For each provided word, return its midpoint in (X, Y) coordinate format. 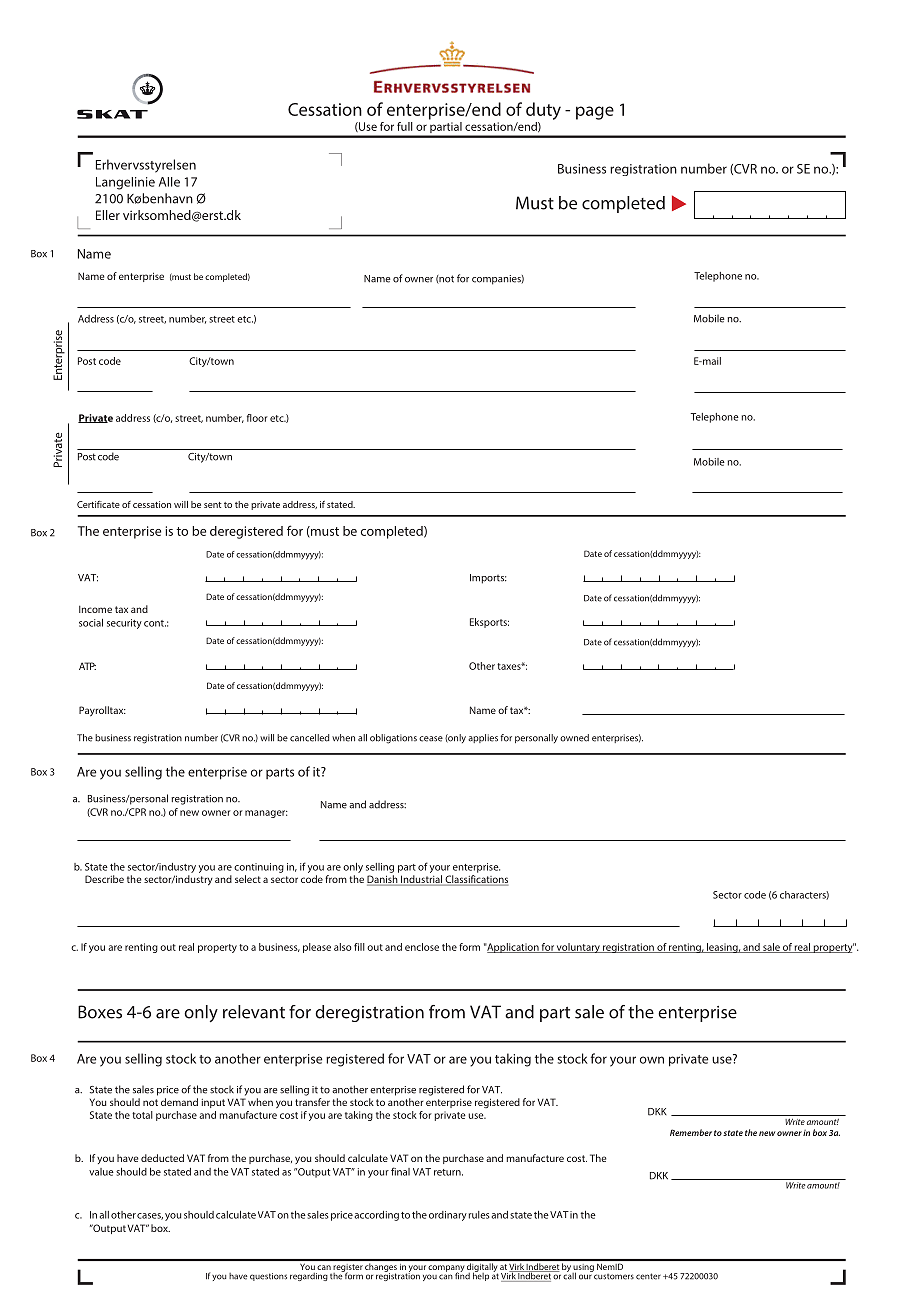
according (376, 1216)
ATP (87, 666)
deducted (162, 1158)
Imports (488, 579)
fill (359, 947)
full (405, 126)
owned (574, 738)
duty (543, 111)
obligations (393, 739)
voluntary (578, 948)
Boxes (100, 1012)
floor (257, 418)
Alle (169, 182)
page (595, 113)
